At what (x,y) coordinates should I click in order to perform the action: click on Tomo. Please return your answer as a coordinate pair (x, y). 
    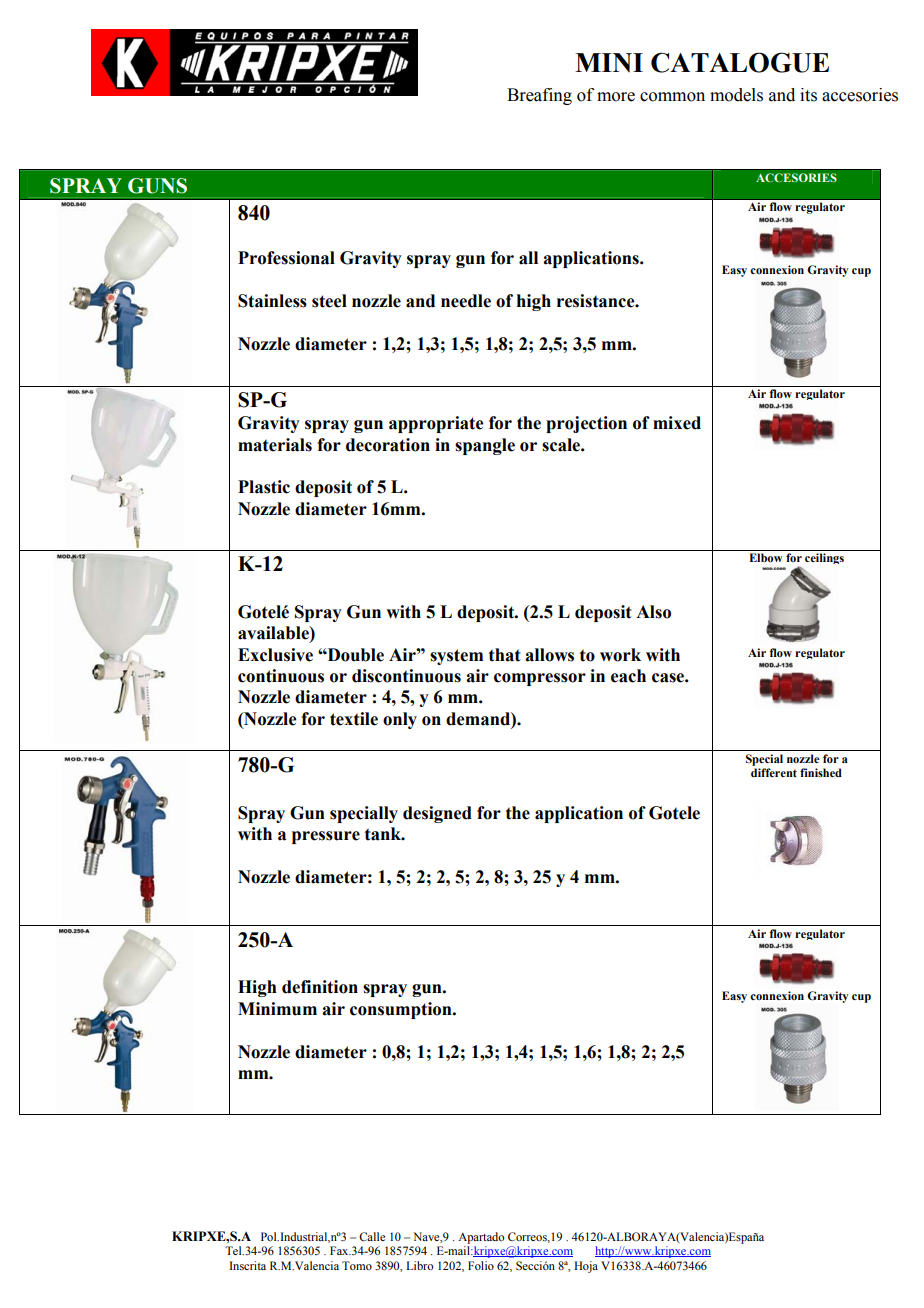
    Looking at the image, I should click on (357, 1265).
